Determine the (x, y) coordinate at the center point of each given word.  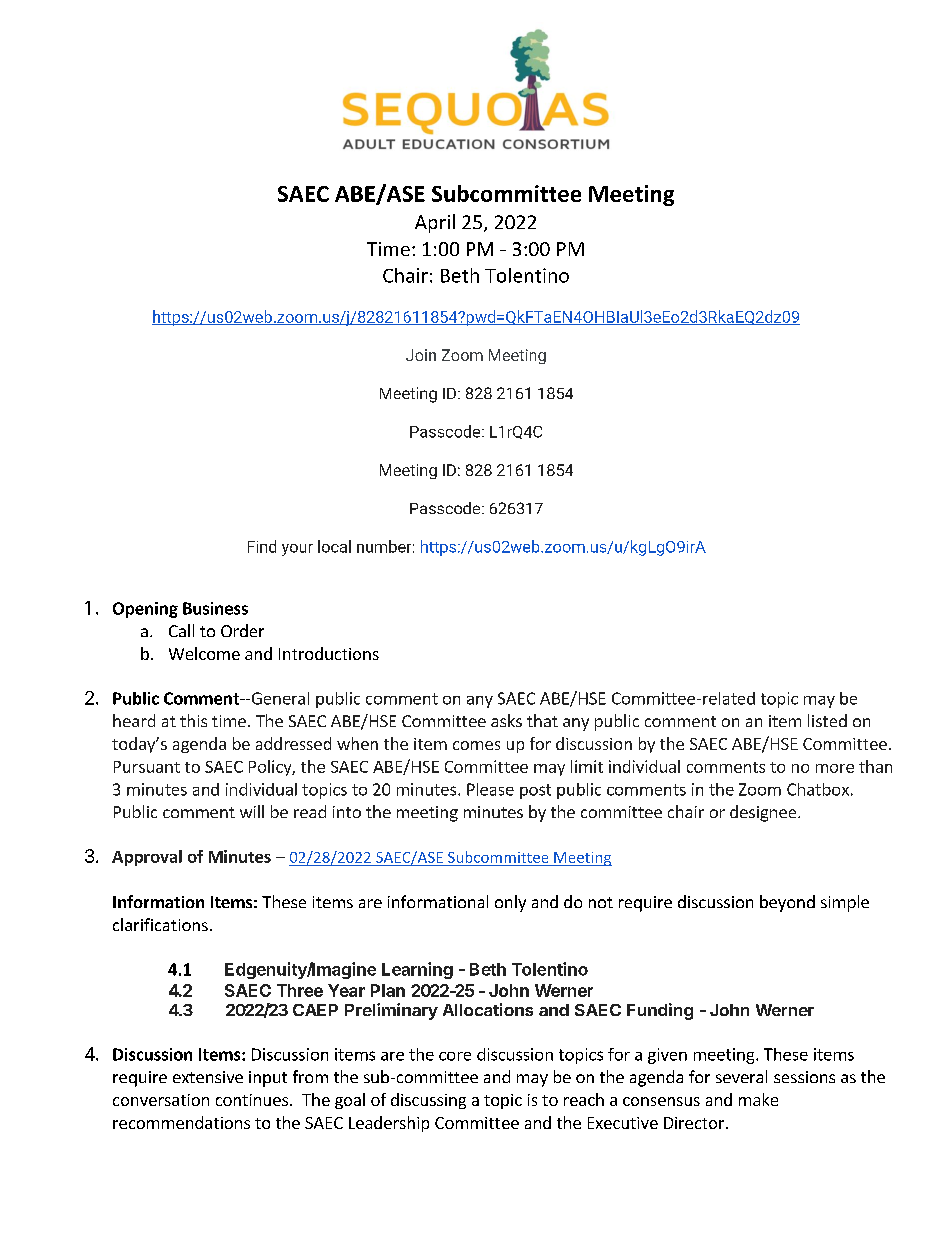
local (334, 546)
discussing (428, 1101)
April (435, 223)
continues (253, 1100)
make (758, 1099)
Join (421, 355)
